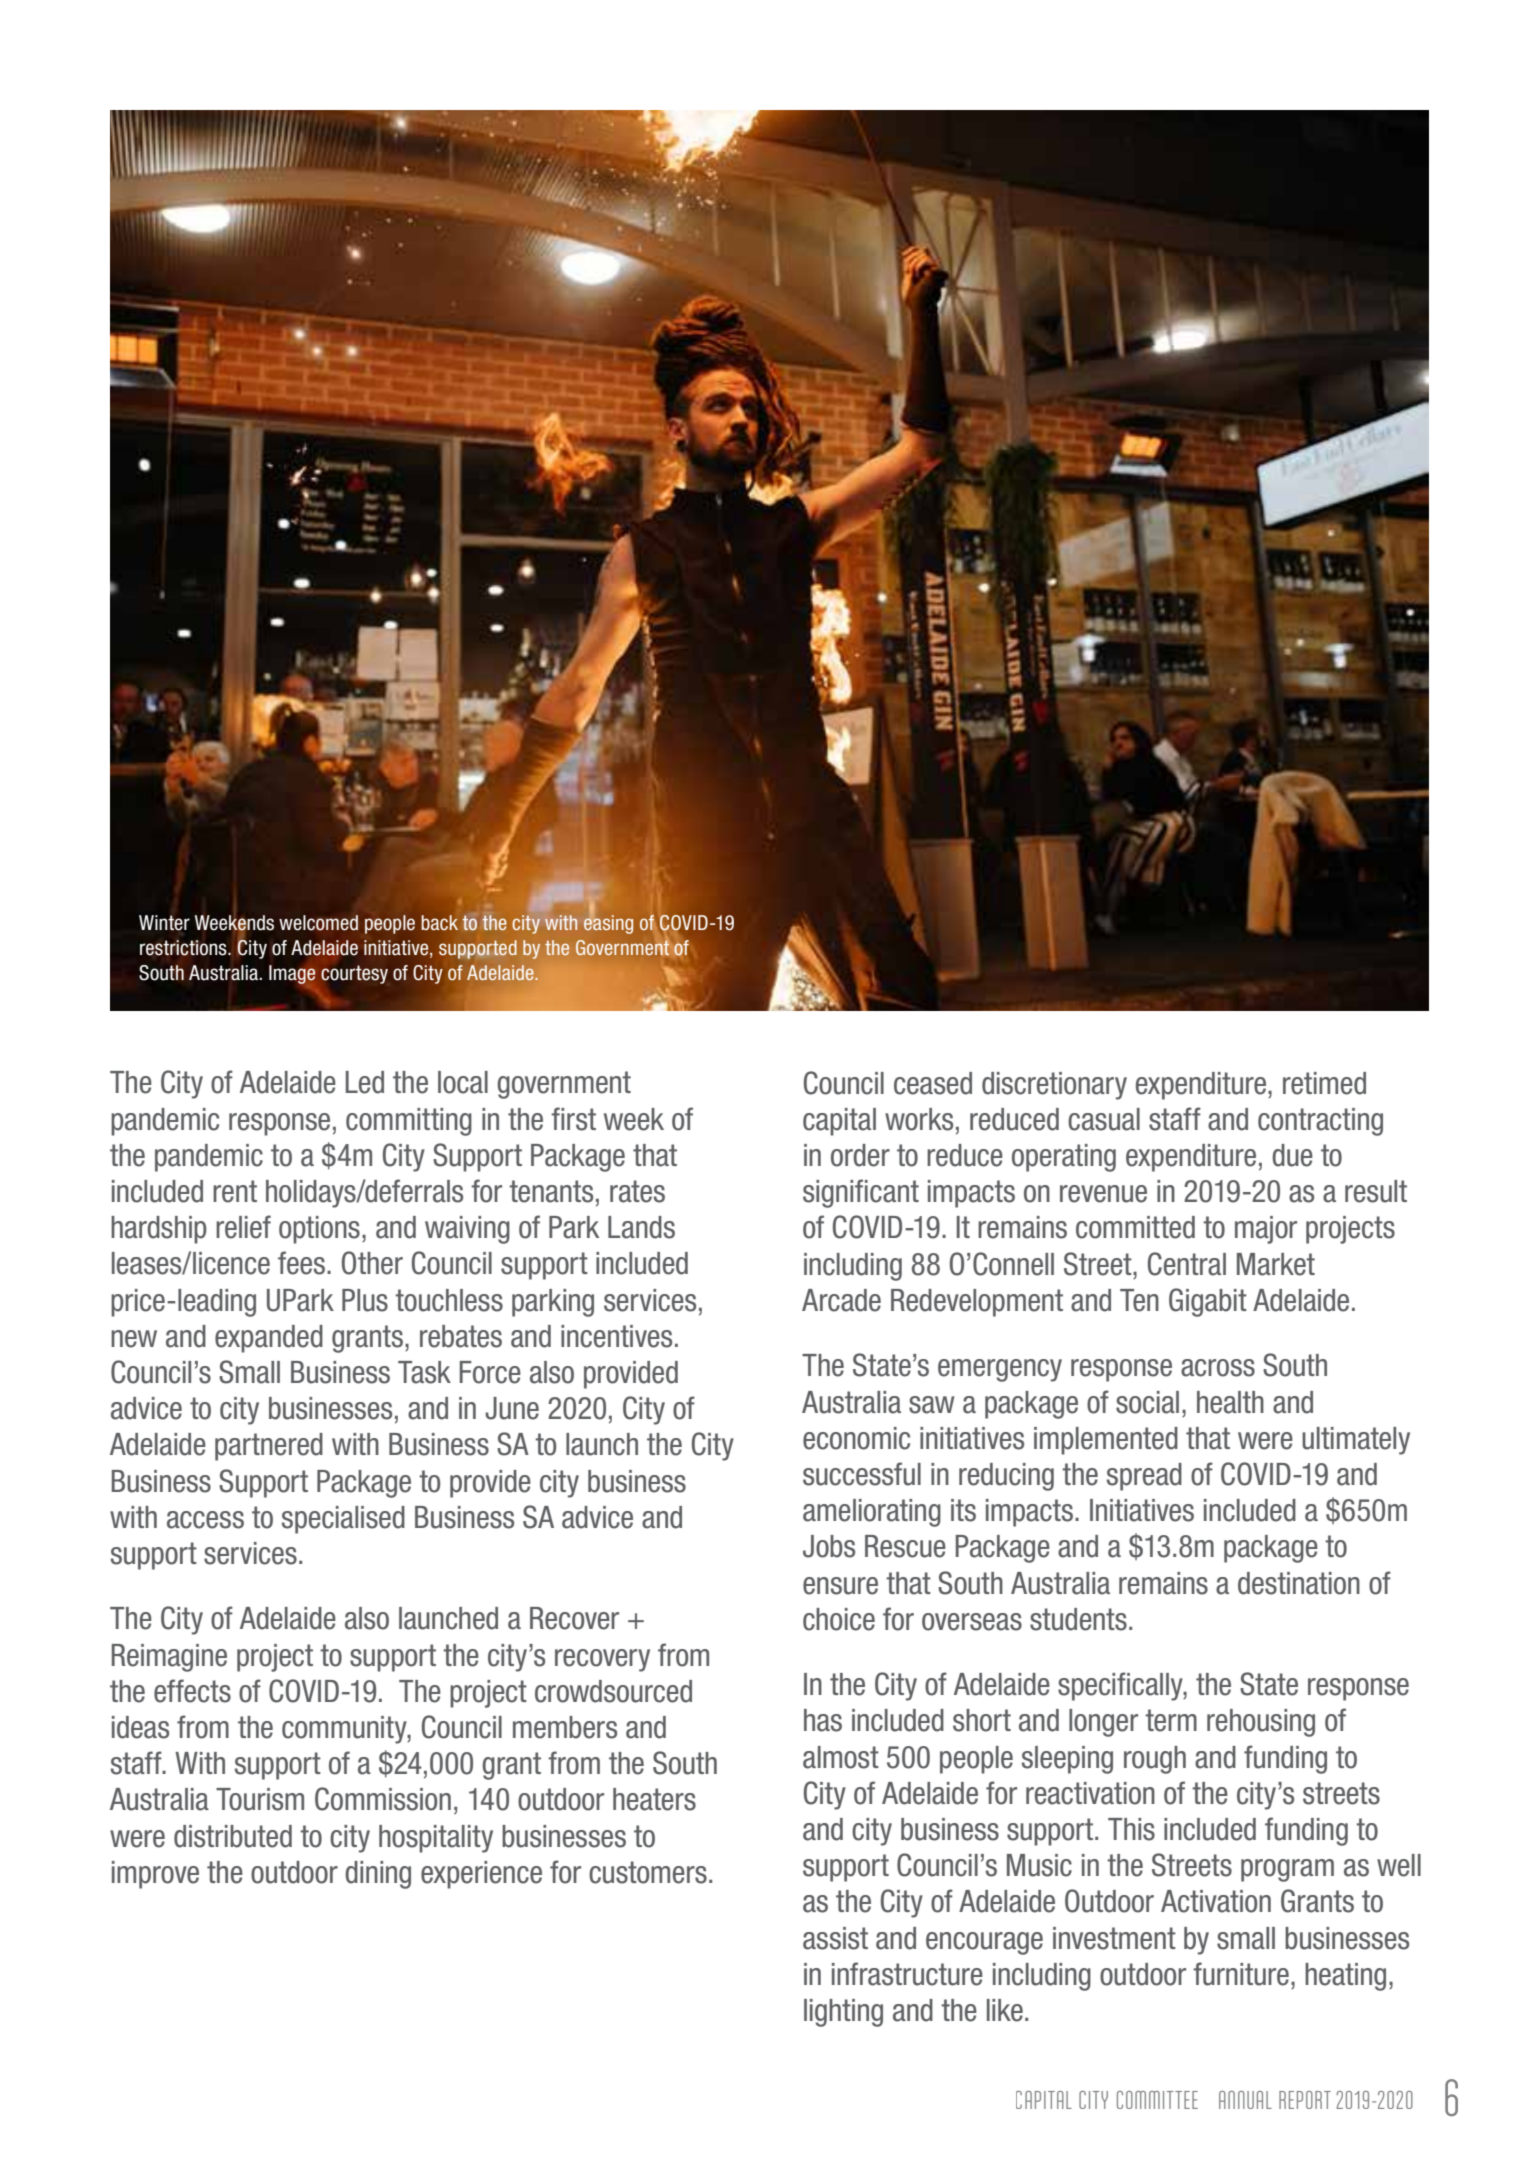 The width and height of the screenshot is (1539, 2176). What do you see at coordinates (1171, 1720) in the screenshot?
I see `term` at bounding box center [1171, 1720].
